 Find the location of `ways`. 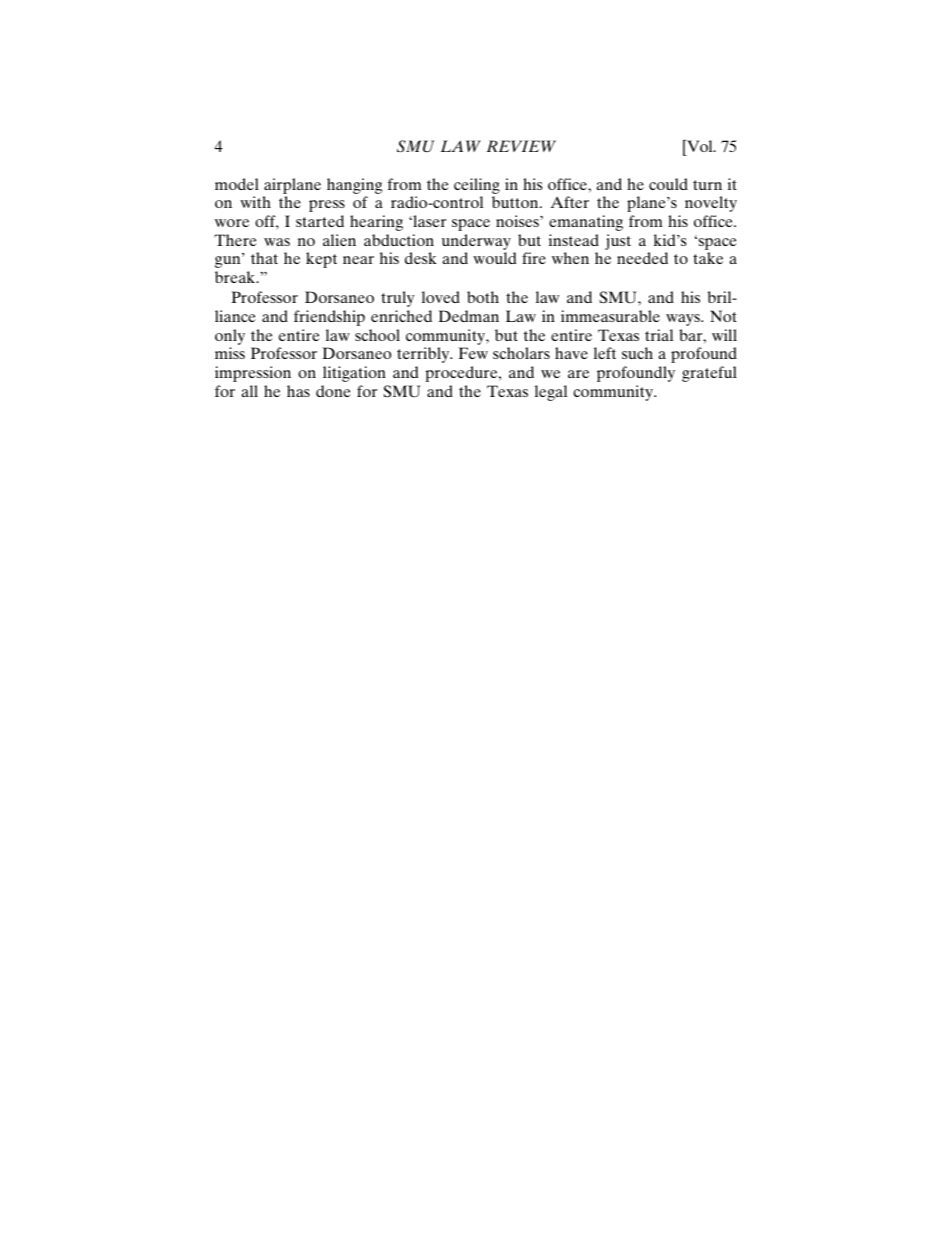

ways is located at coordinates (684, 320).
